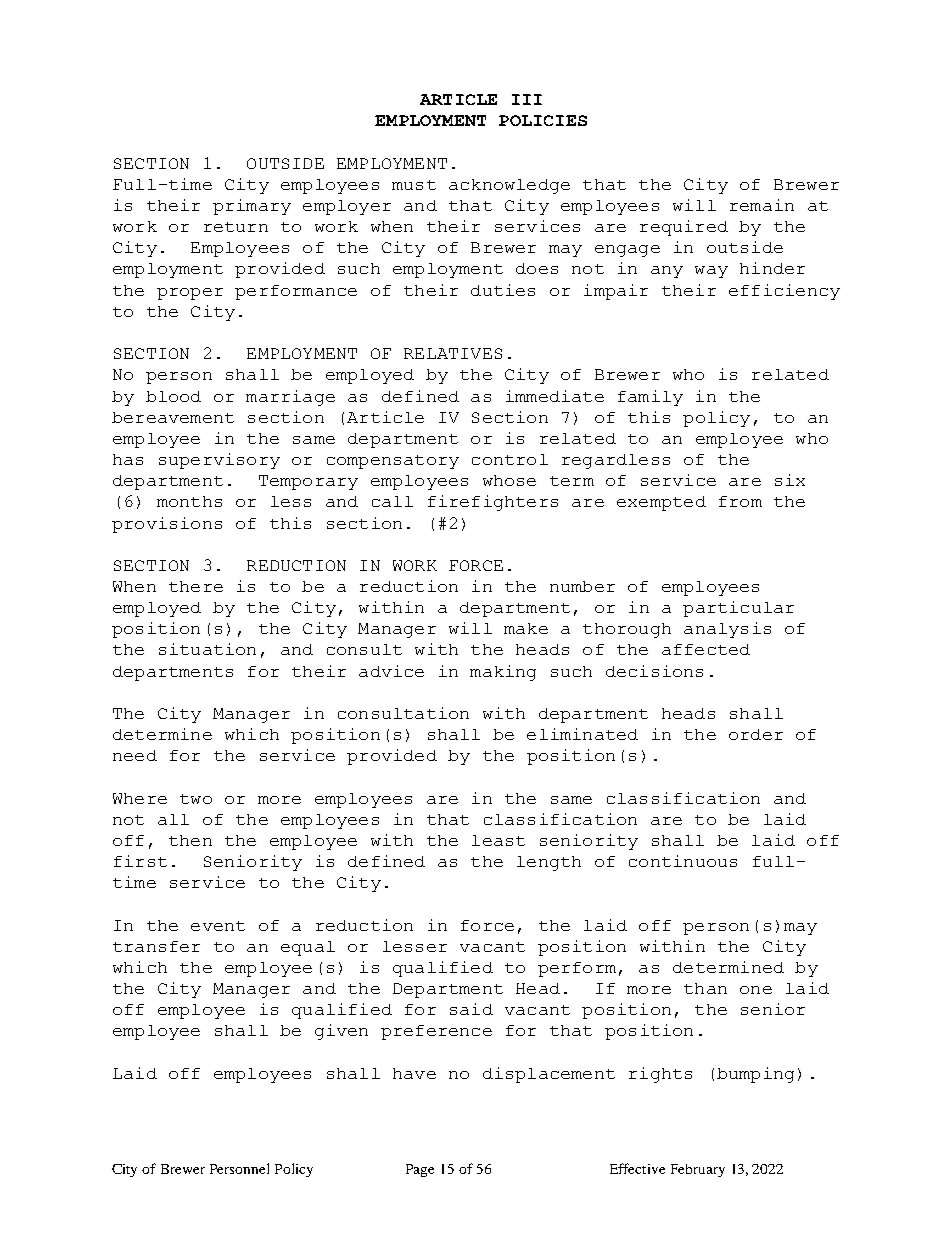 The height and width of the screenshot is (1233, 952). I want to click on given, so click(341, 1032).
